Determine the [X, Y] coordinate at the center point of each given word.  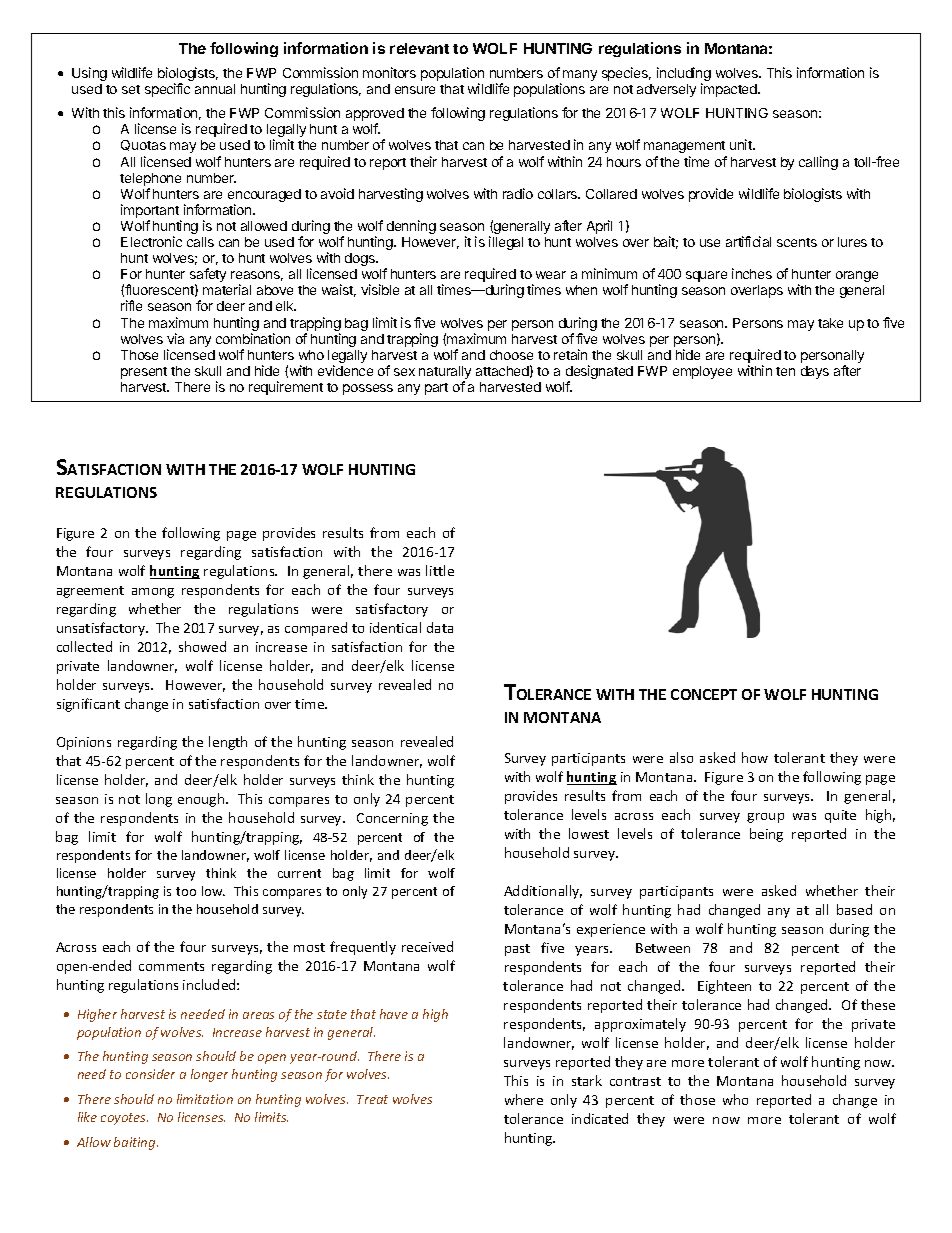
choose [511, 355]
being [766, 835]
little [440, 570]
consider [150, 1074]
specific [167, 90]
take [830, 323]
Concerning [392, 819]
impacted [730, 90]
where [524, 1099]
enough [202, 800]
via [175, 338]
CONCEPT [704, 694]
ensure [415, 90]
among [153, 593]
